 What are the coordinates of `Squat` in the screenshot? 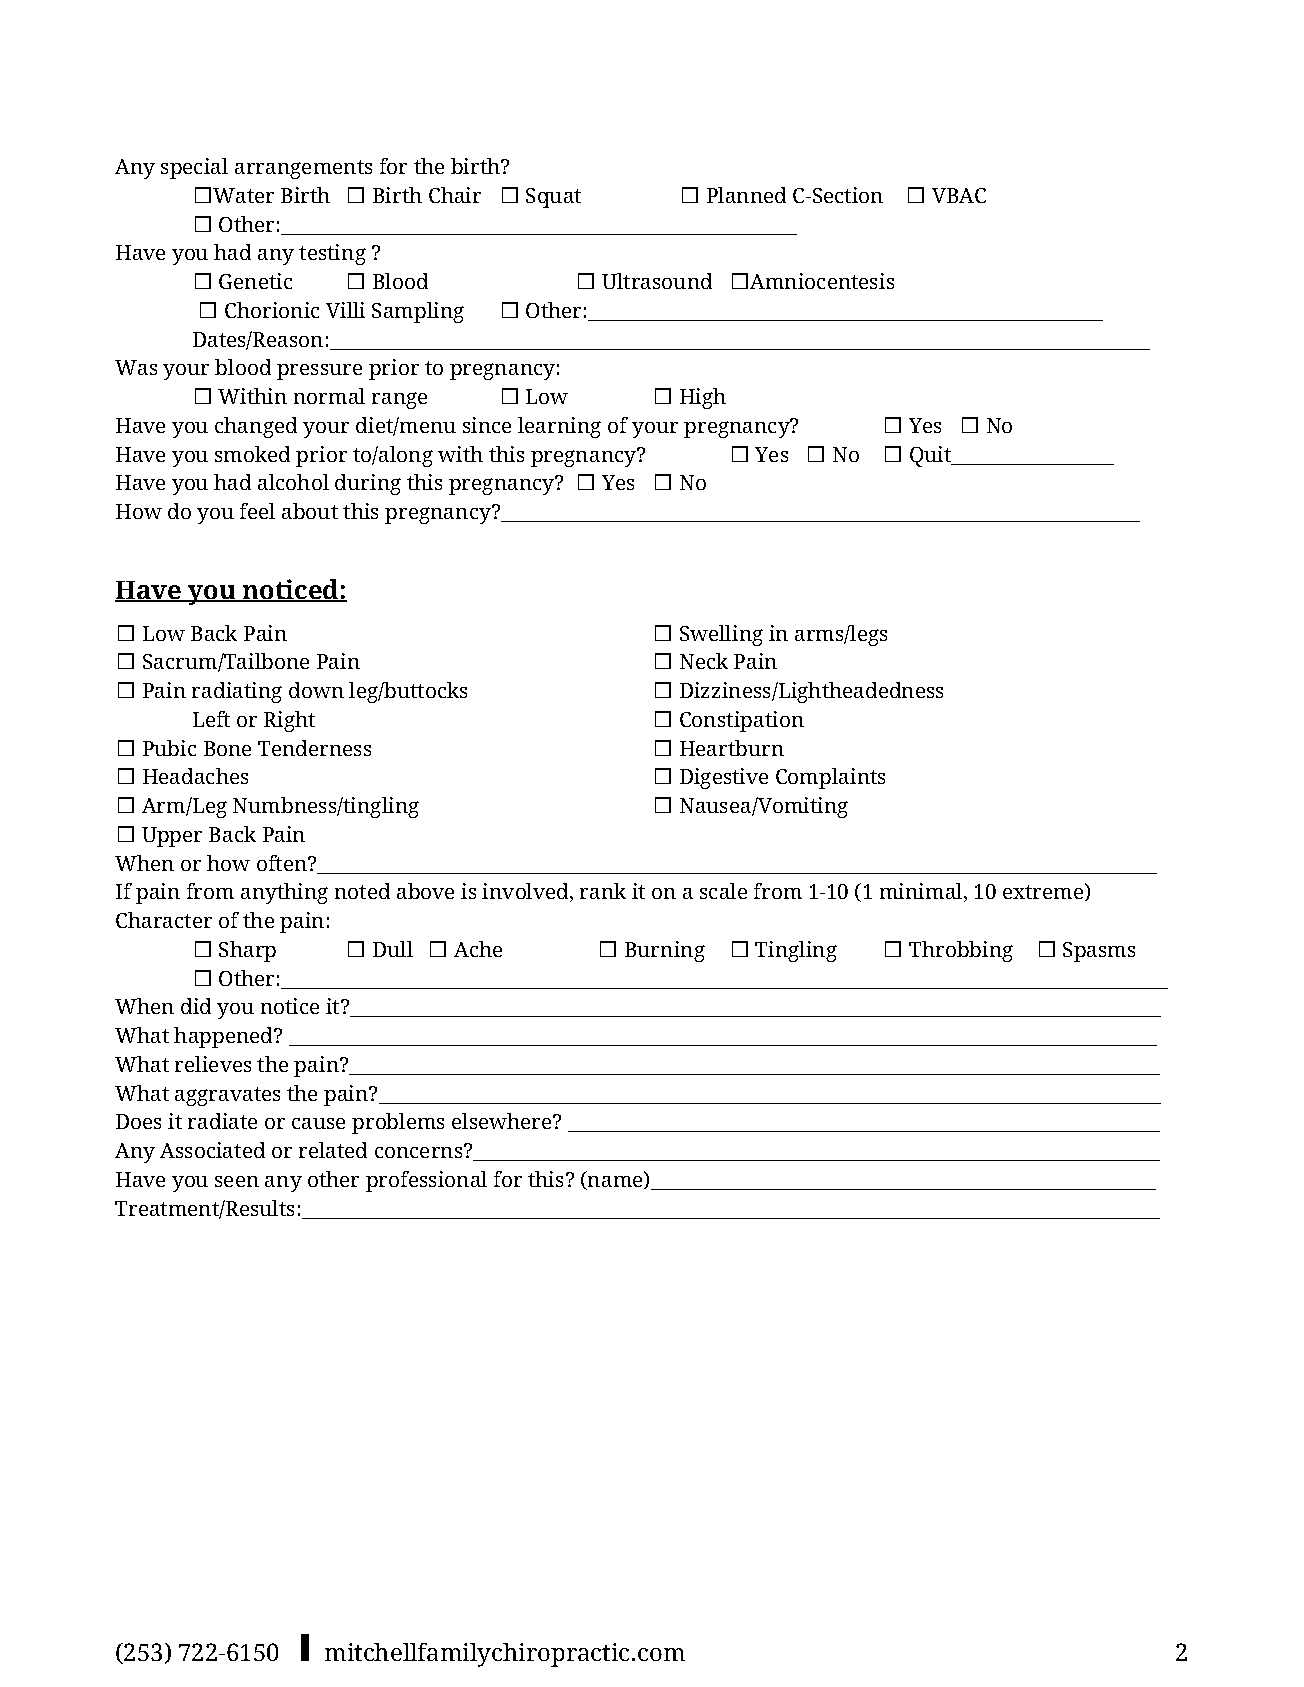 It's located at (553, 198).
